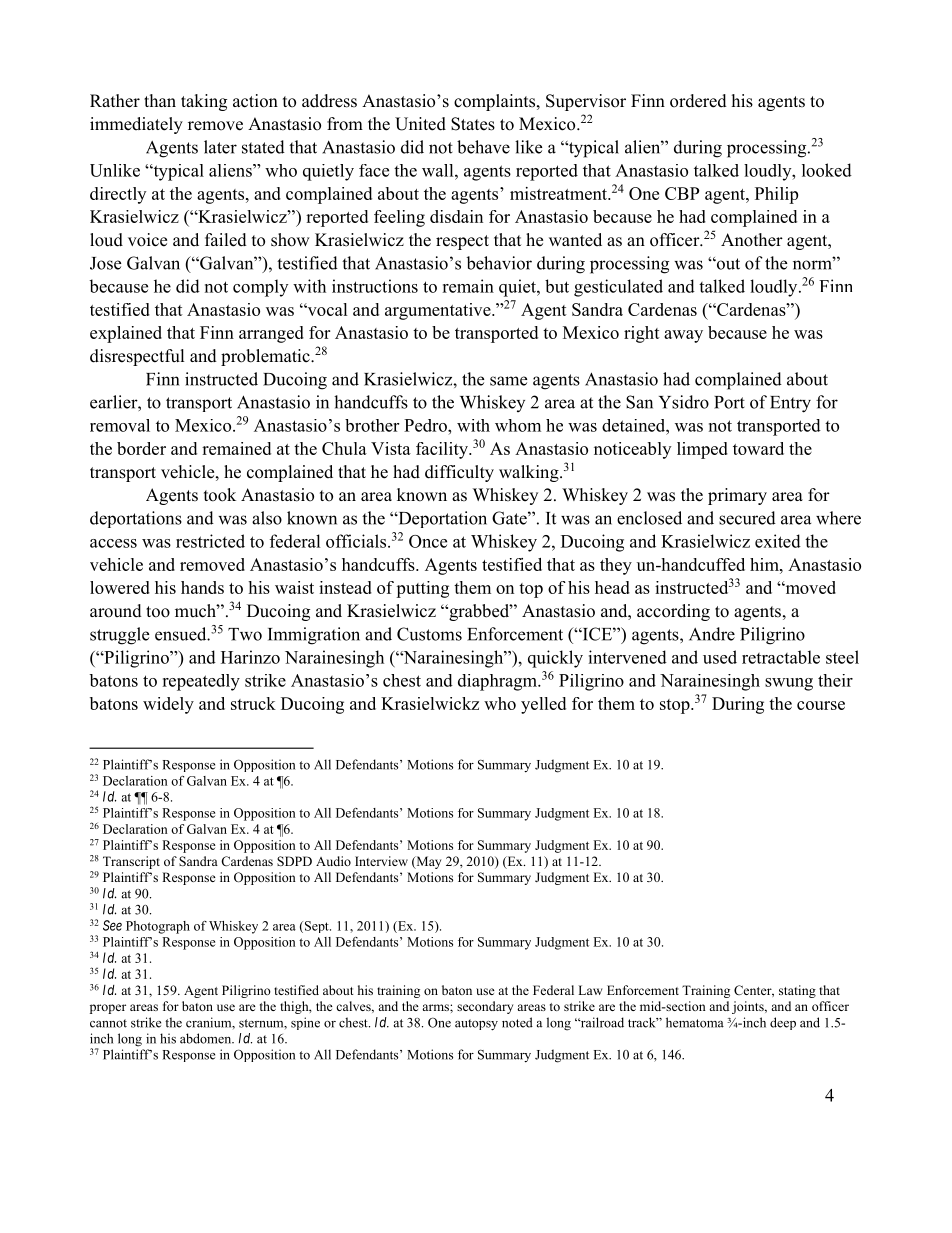 The height and width of the screenshot is (1233, 952). Describe the element at coordinates (543, 705) in the screenshot. I see `yelled` at that location.
